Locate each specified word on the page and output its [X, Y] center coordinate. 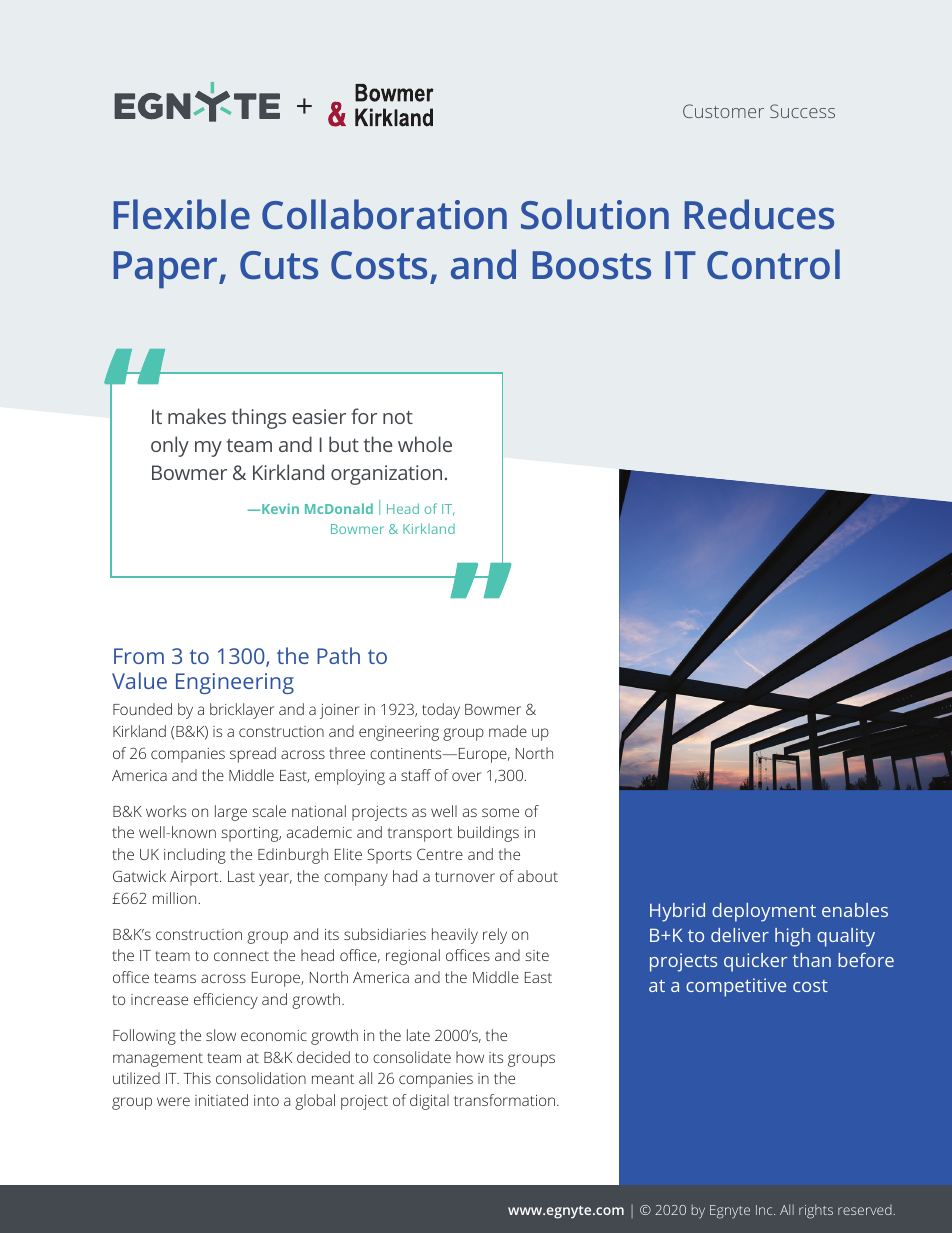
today [441, 711]
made [508, 731]
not [398, 417]
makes [197, 416]
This [197, 1078]
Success [802, 111]
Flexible [182, 214]
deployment [764, 912]
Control [773, 264]
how [470, 1057]
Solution [595, 214]
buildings [488, 834]
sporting [251, 834]
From [139, 656]
